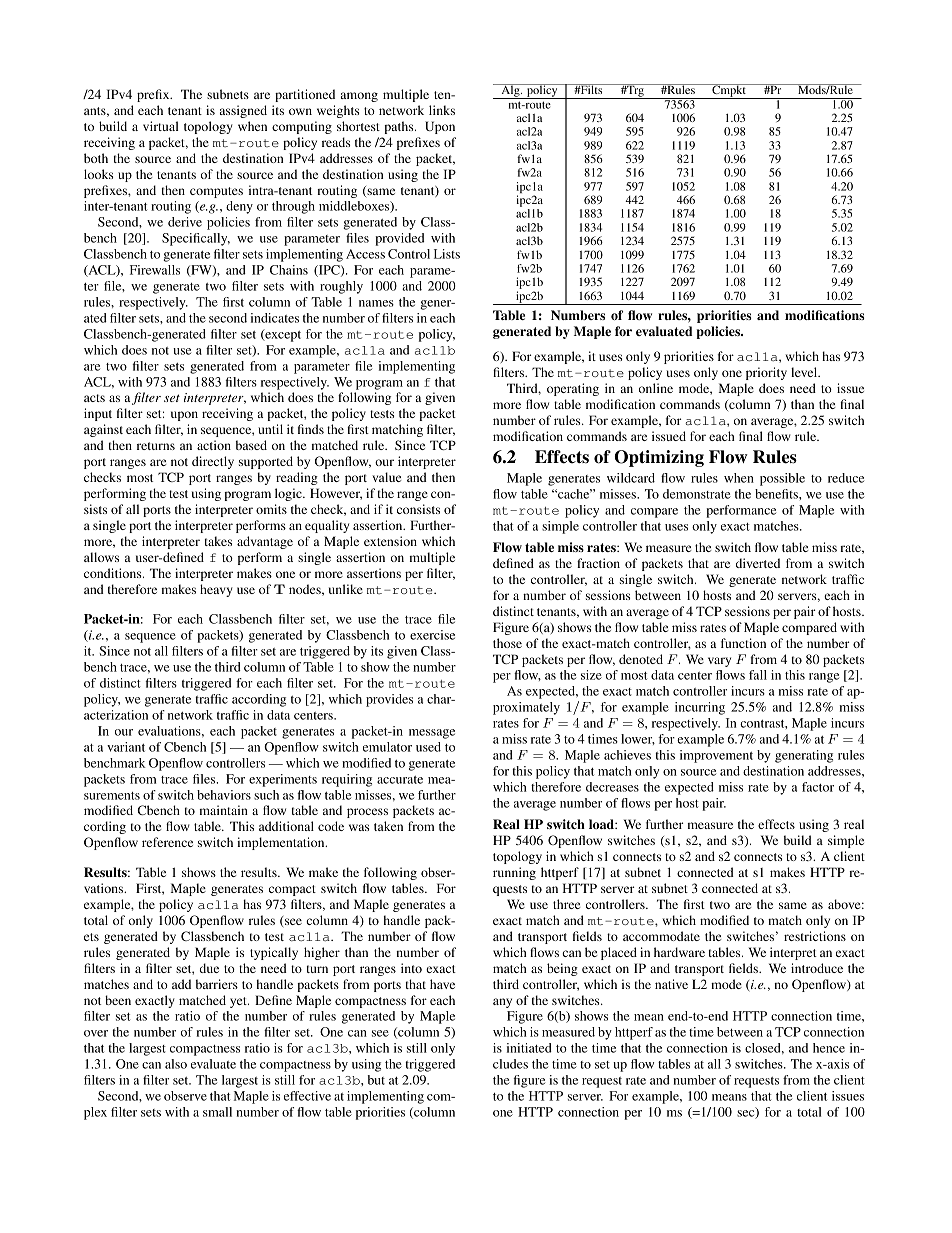  Describe the element at coordinates (176, 1064) in the document. I see `also` at that location.
